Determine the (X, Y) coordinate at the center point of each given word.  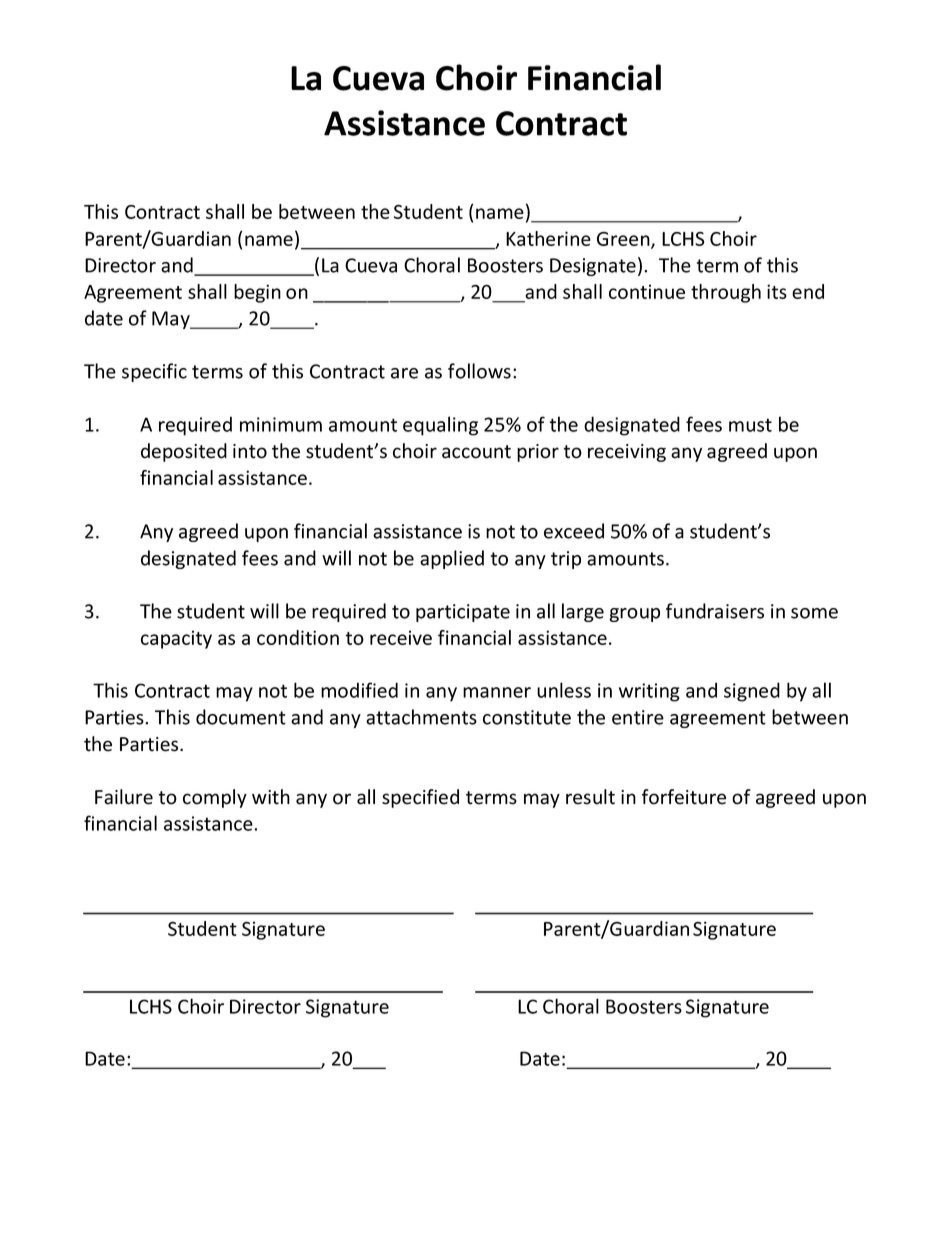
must (750, 425)
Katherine (548, 238)
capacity (176, 639)
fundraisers (715, 611)
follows (479, 371)
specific (154, 372)
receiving (627, 453)
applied (452, 559)
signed (752, 692)
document (241, 717)
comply (215, 798)
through (726, 293)
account (476, 452)
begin (257, 293)
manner (497, 692)
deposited (184, 452)
